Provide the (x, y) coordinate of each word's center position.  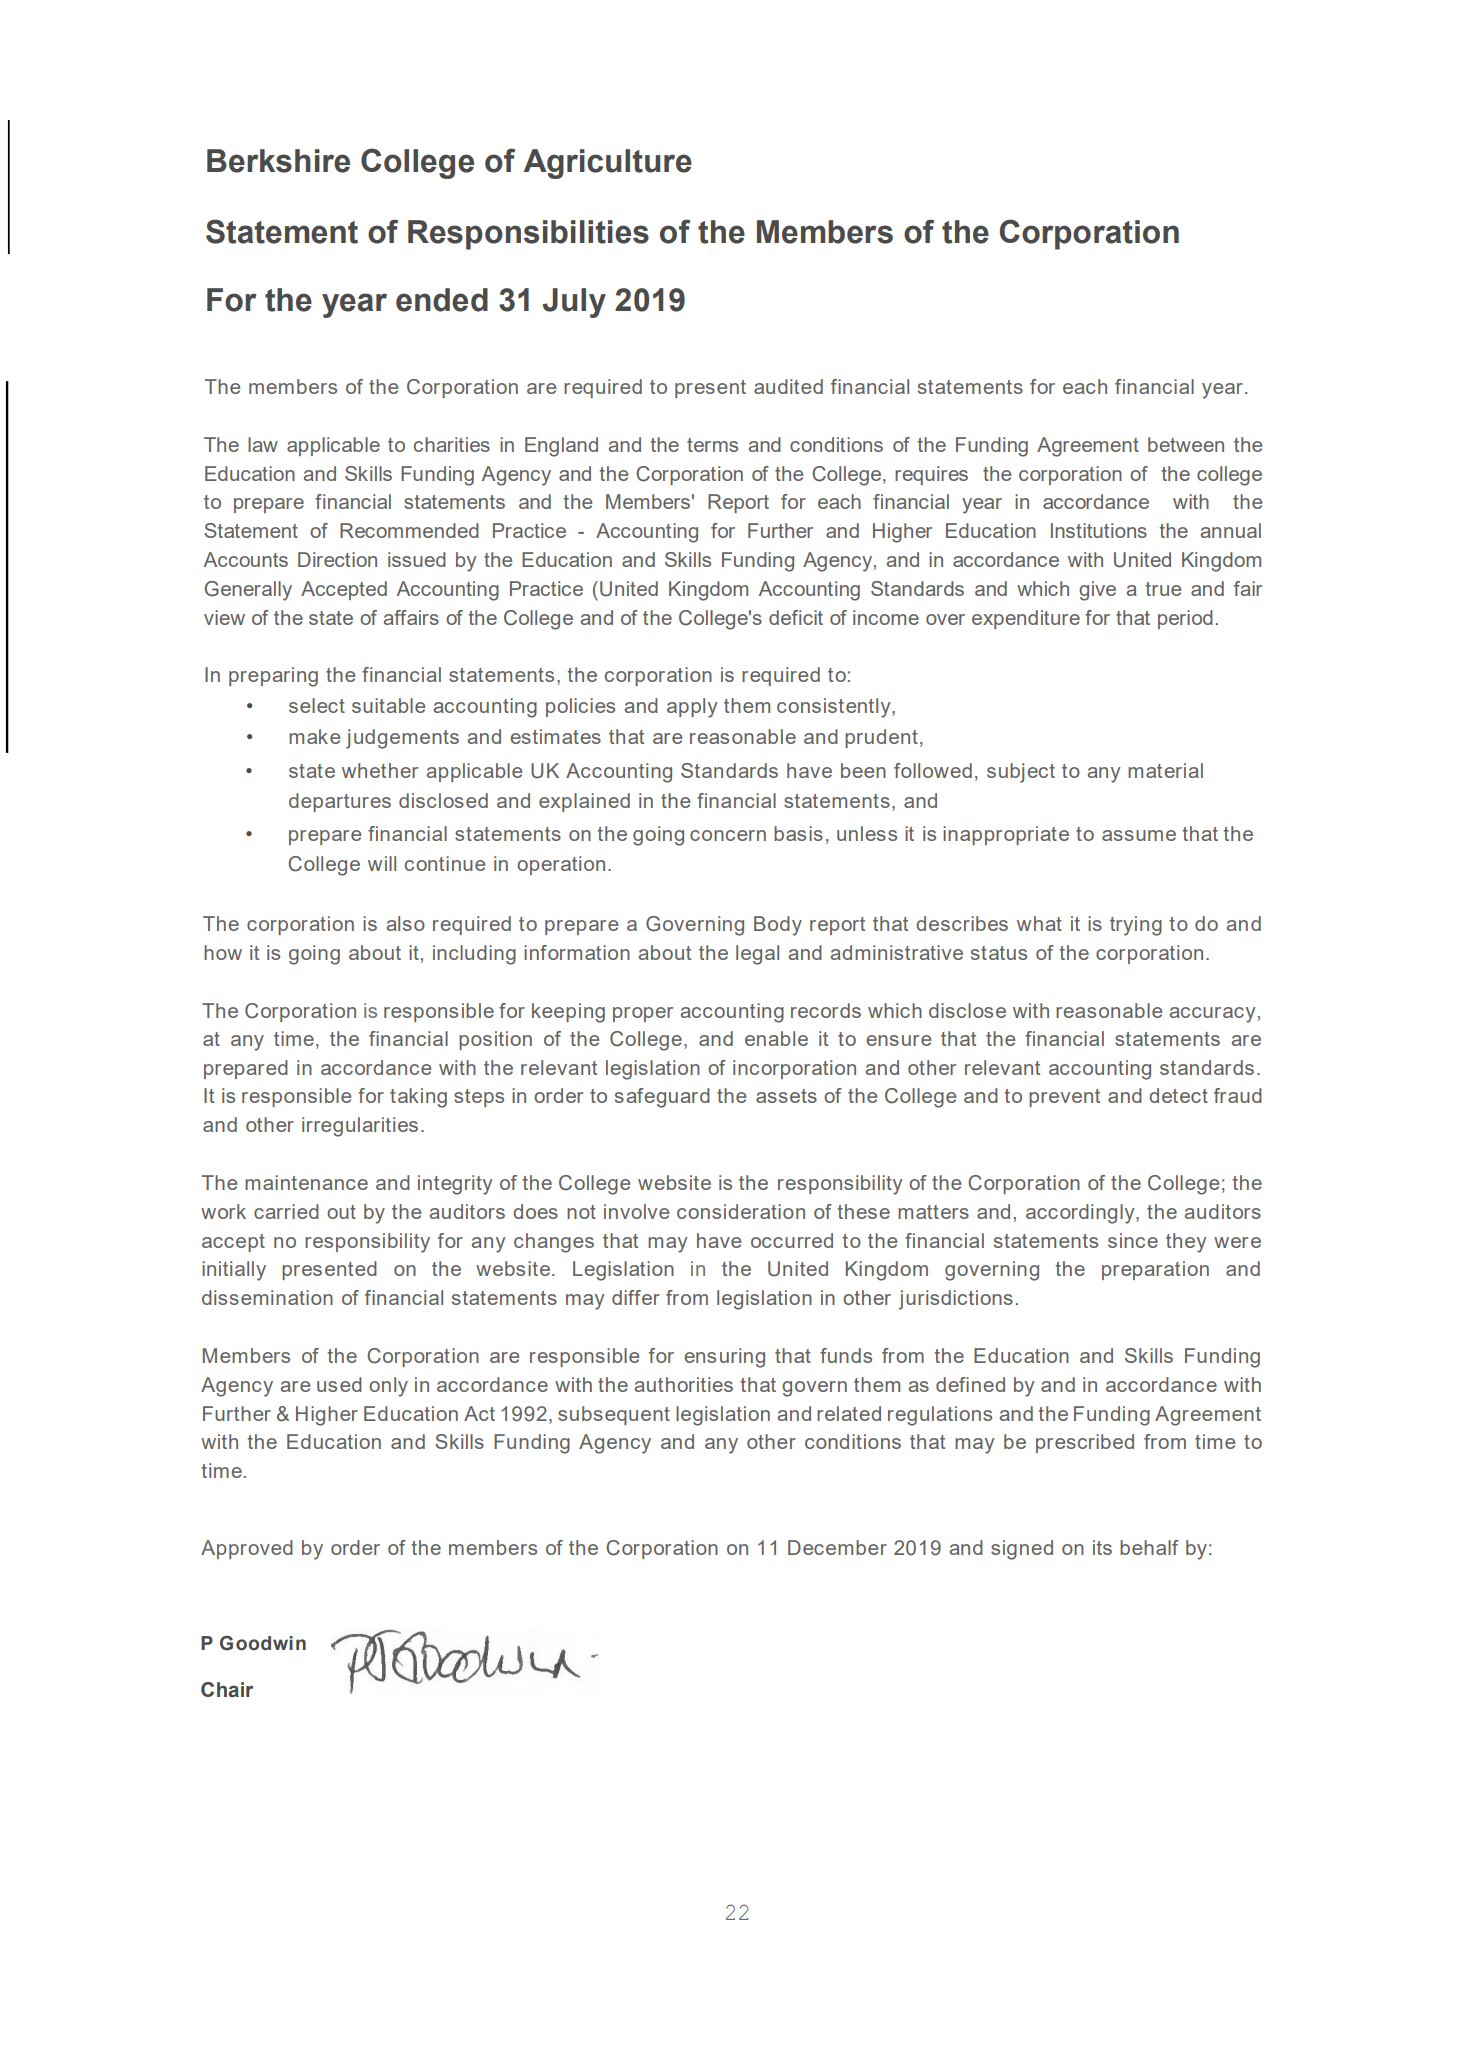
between (1186, 444)
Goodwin (263, 1643)
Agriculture (608, 164)
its (1102, 1547)
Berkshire (278, 161)
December (837, 1547)
